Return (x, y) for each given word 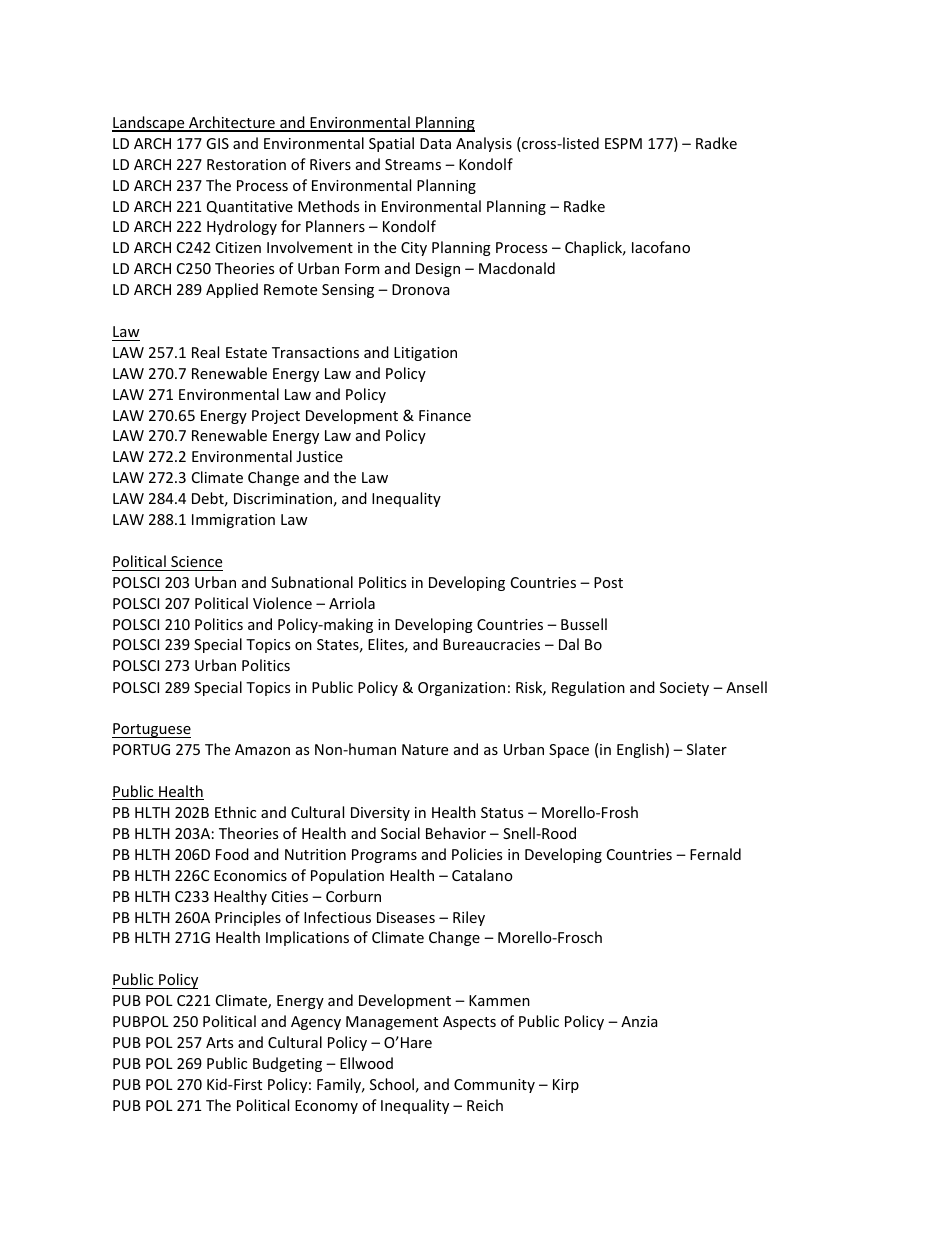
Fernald (715, 854)
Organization (461, 689)
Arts (219, 1042)
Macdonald (517, 268)
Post (608, 582)
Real (205, 352)
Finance (445, 415)
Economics (250, 875)
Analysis (484, 144)
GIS (217, 143)
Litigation (425, 354)
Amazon (262, 749)
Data (435, 143)
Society (684, 689)
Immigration (233, 521)
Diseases (406, 917)
